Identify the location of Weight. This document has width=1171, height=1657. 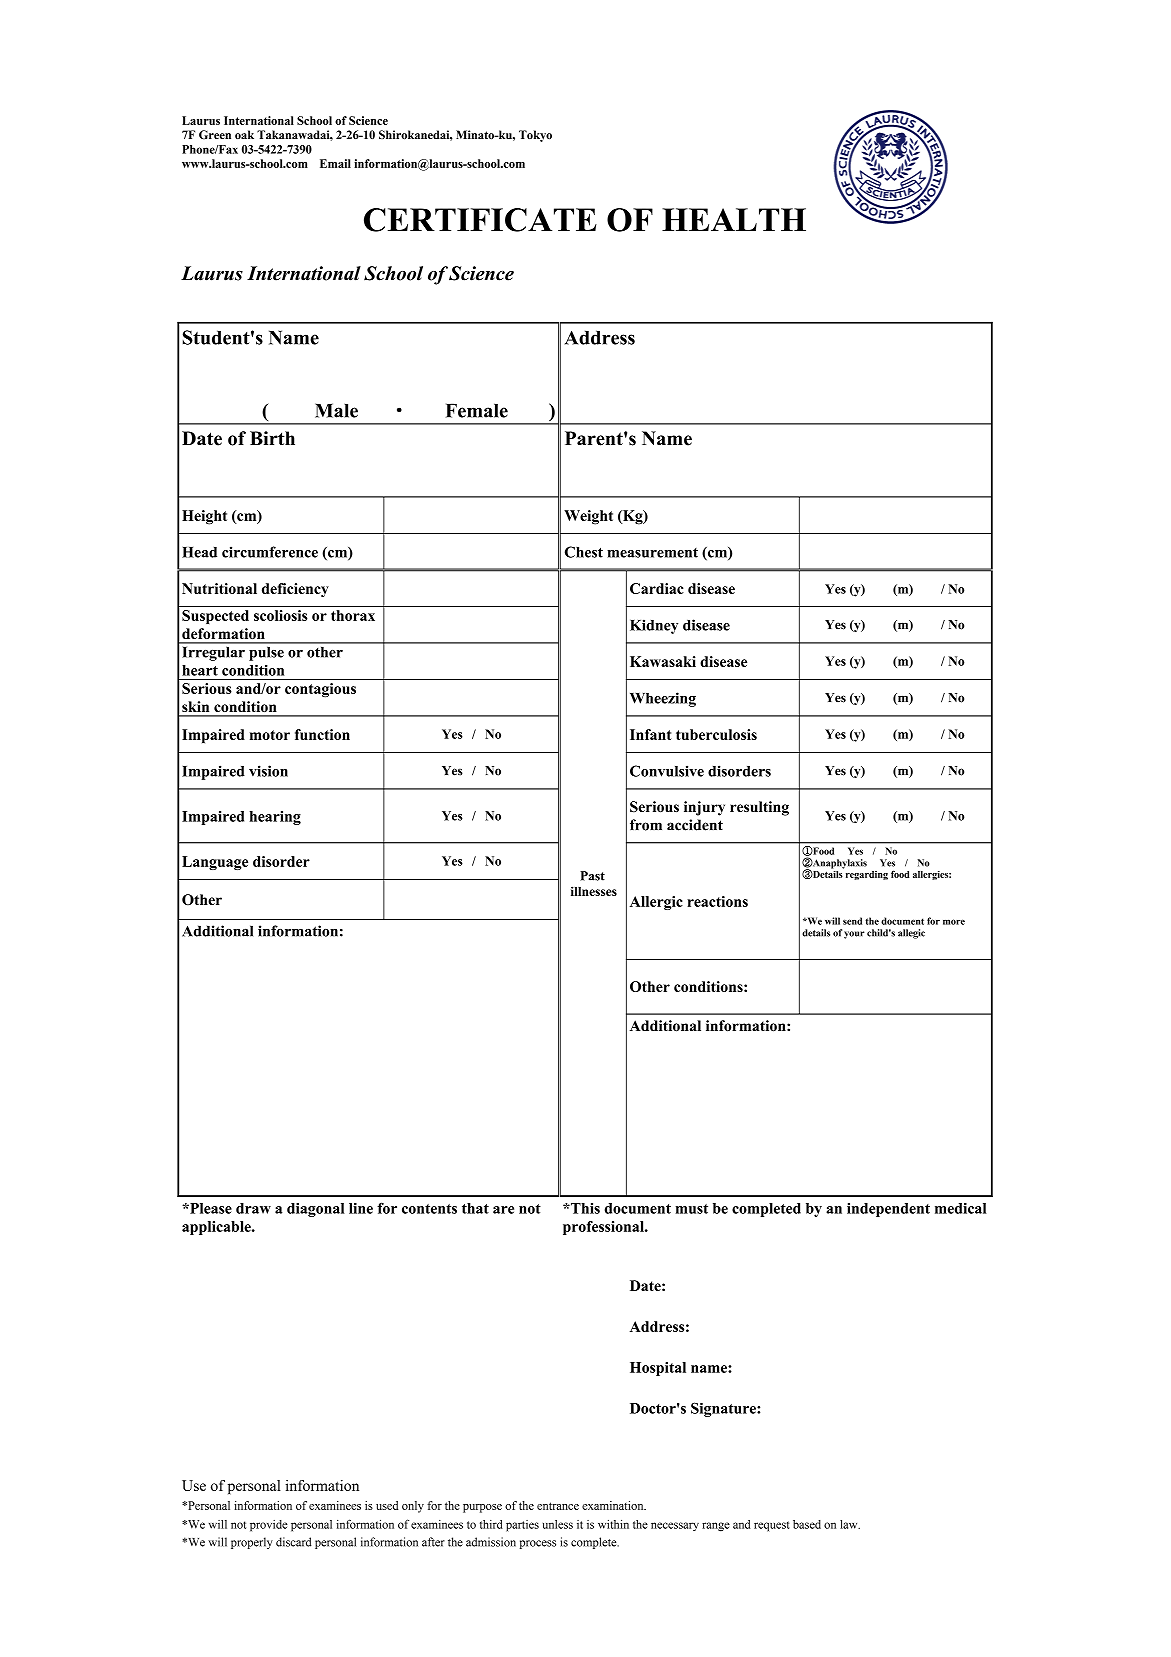
(588, 517).
